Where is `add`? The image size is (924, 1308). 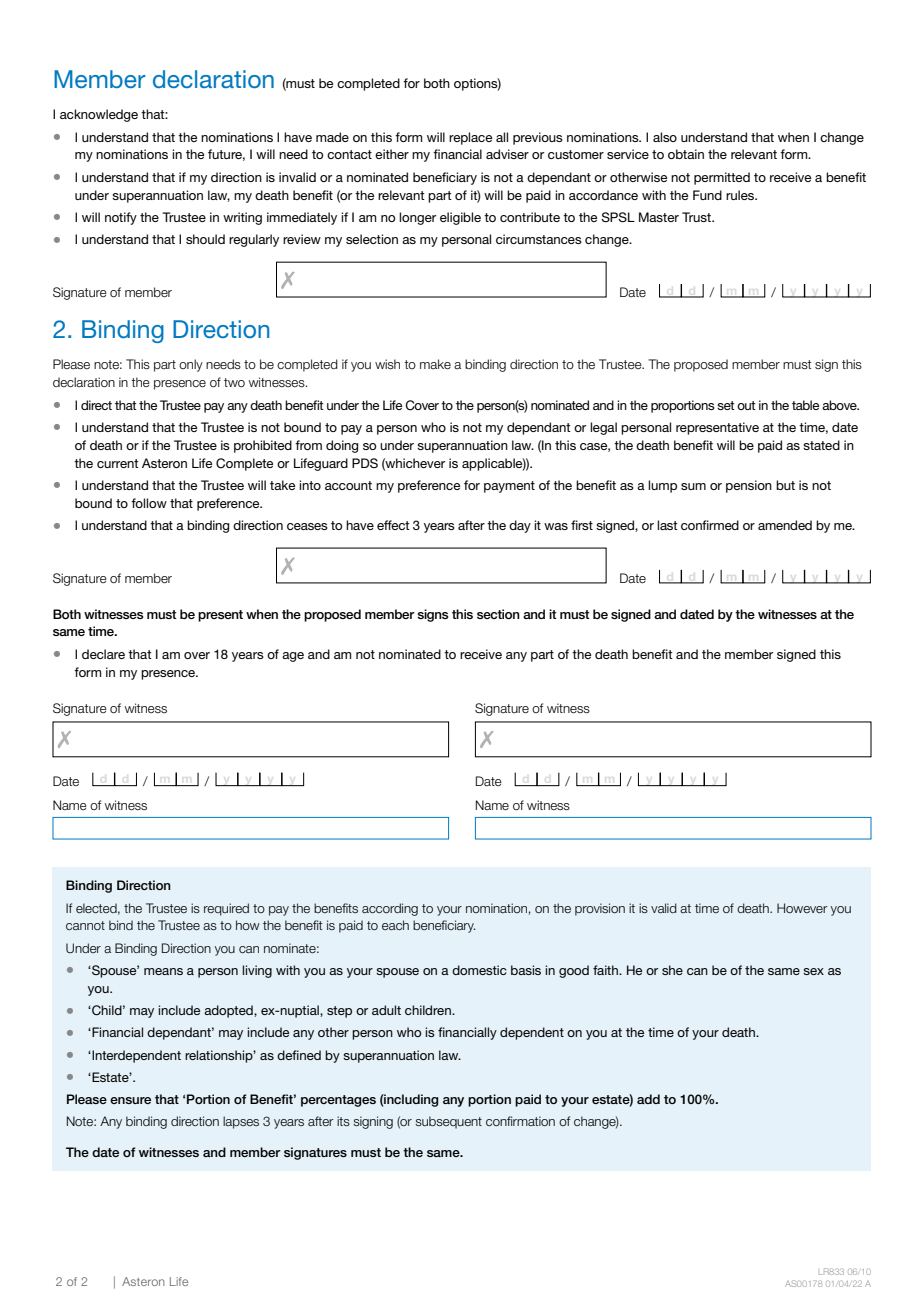
add is located at coordinates (648, 1099).
